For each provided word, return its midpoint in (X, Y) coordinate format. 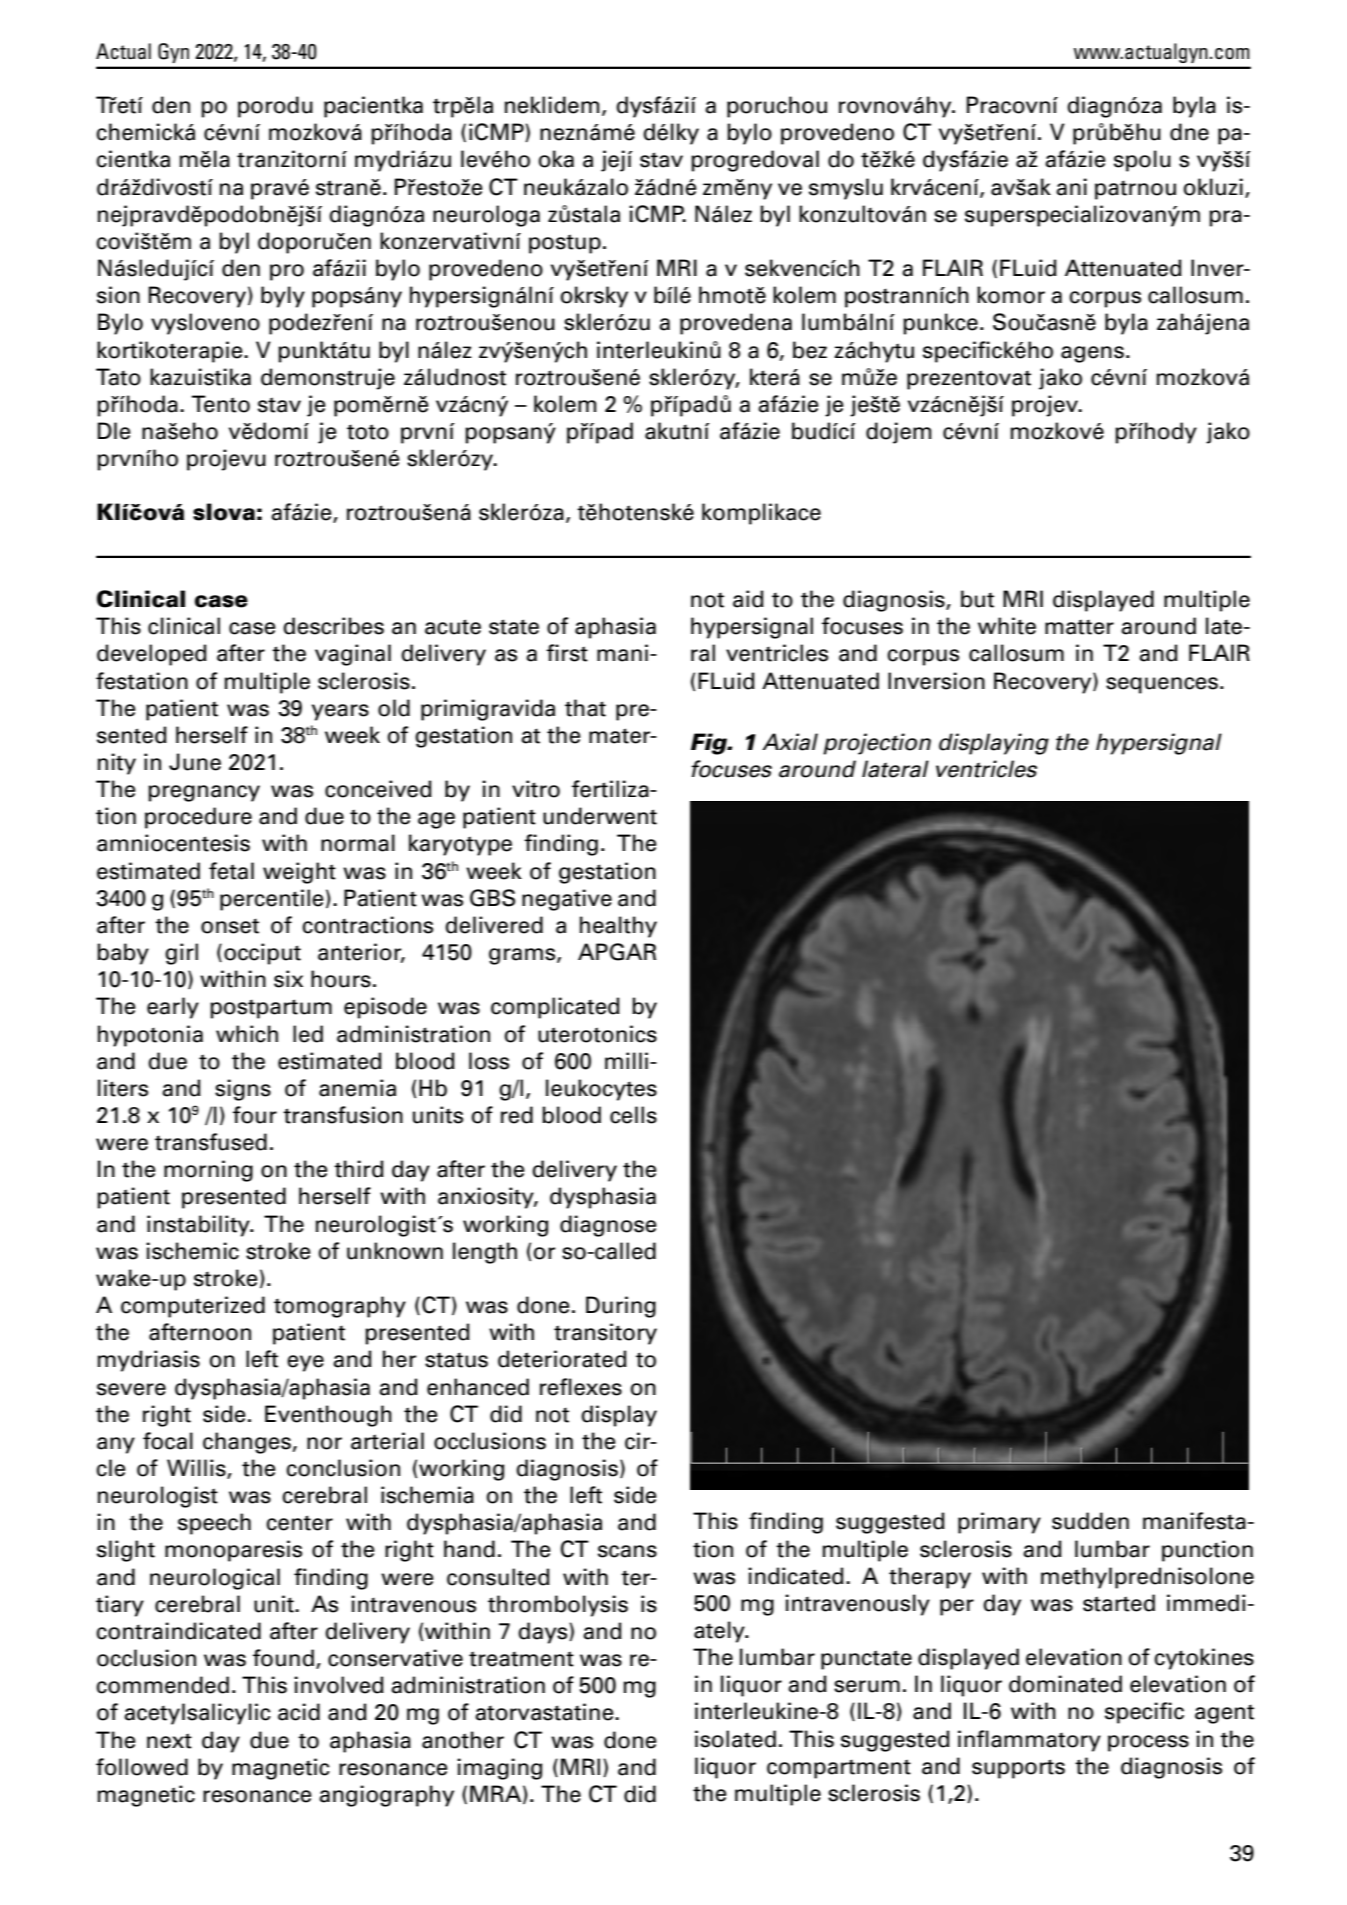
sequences (1162, 685)
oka (556, 159)
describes (333, 626)
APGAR (617, 952)
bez (810, 350)
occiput (262, 954)
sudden (1090, 1521)
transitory (605, 1334)
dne (1189, 132)
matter (1079, 627)
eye (305, 1363)
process (1148, 1743)
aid (748, 599)
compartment (839, 1769)
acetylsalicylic (197, 1714)
